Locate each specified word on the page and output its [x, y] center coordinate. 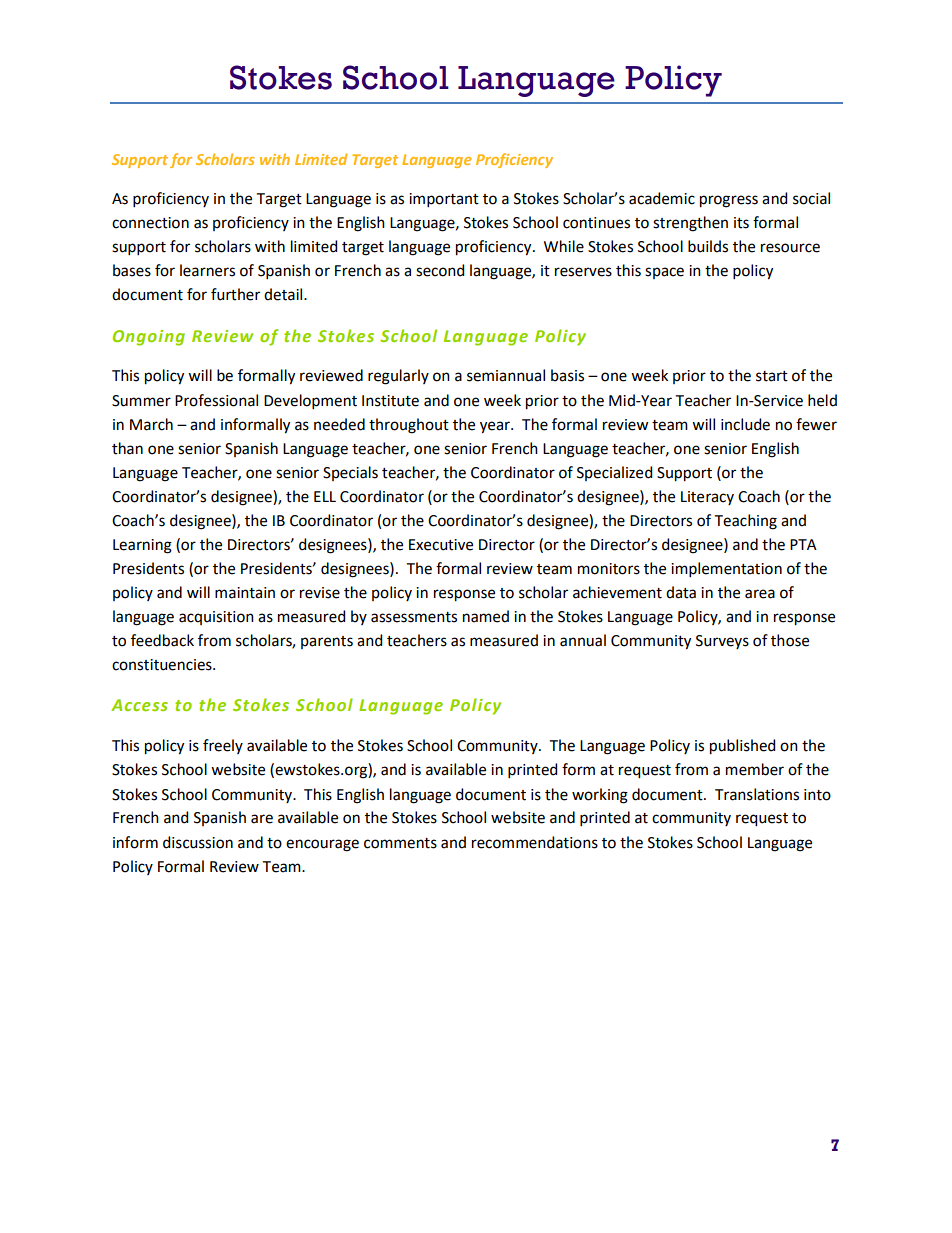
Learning [142, 546]
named [486, 616]
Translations [757, 794]
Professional [216, 400]
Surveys [722, 642]
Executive [441, 545]
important [444, 200]
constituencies [163, 665]
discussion [198, 842]
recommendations [535, 842]
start [772, 376]
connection [150, 223]
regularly [398, 377]
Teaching [746, 522]
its [741, 223]
